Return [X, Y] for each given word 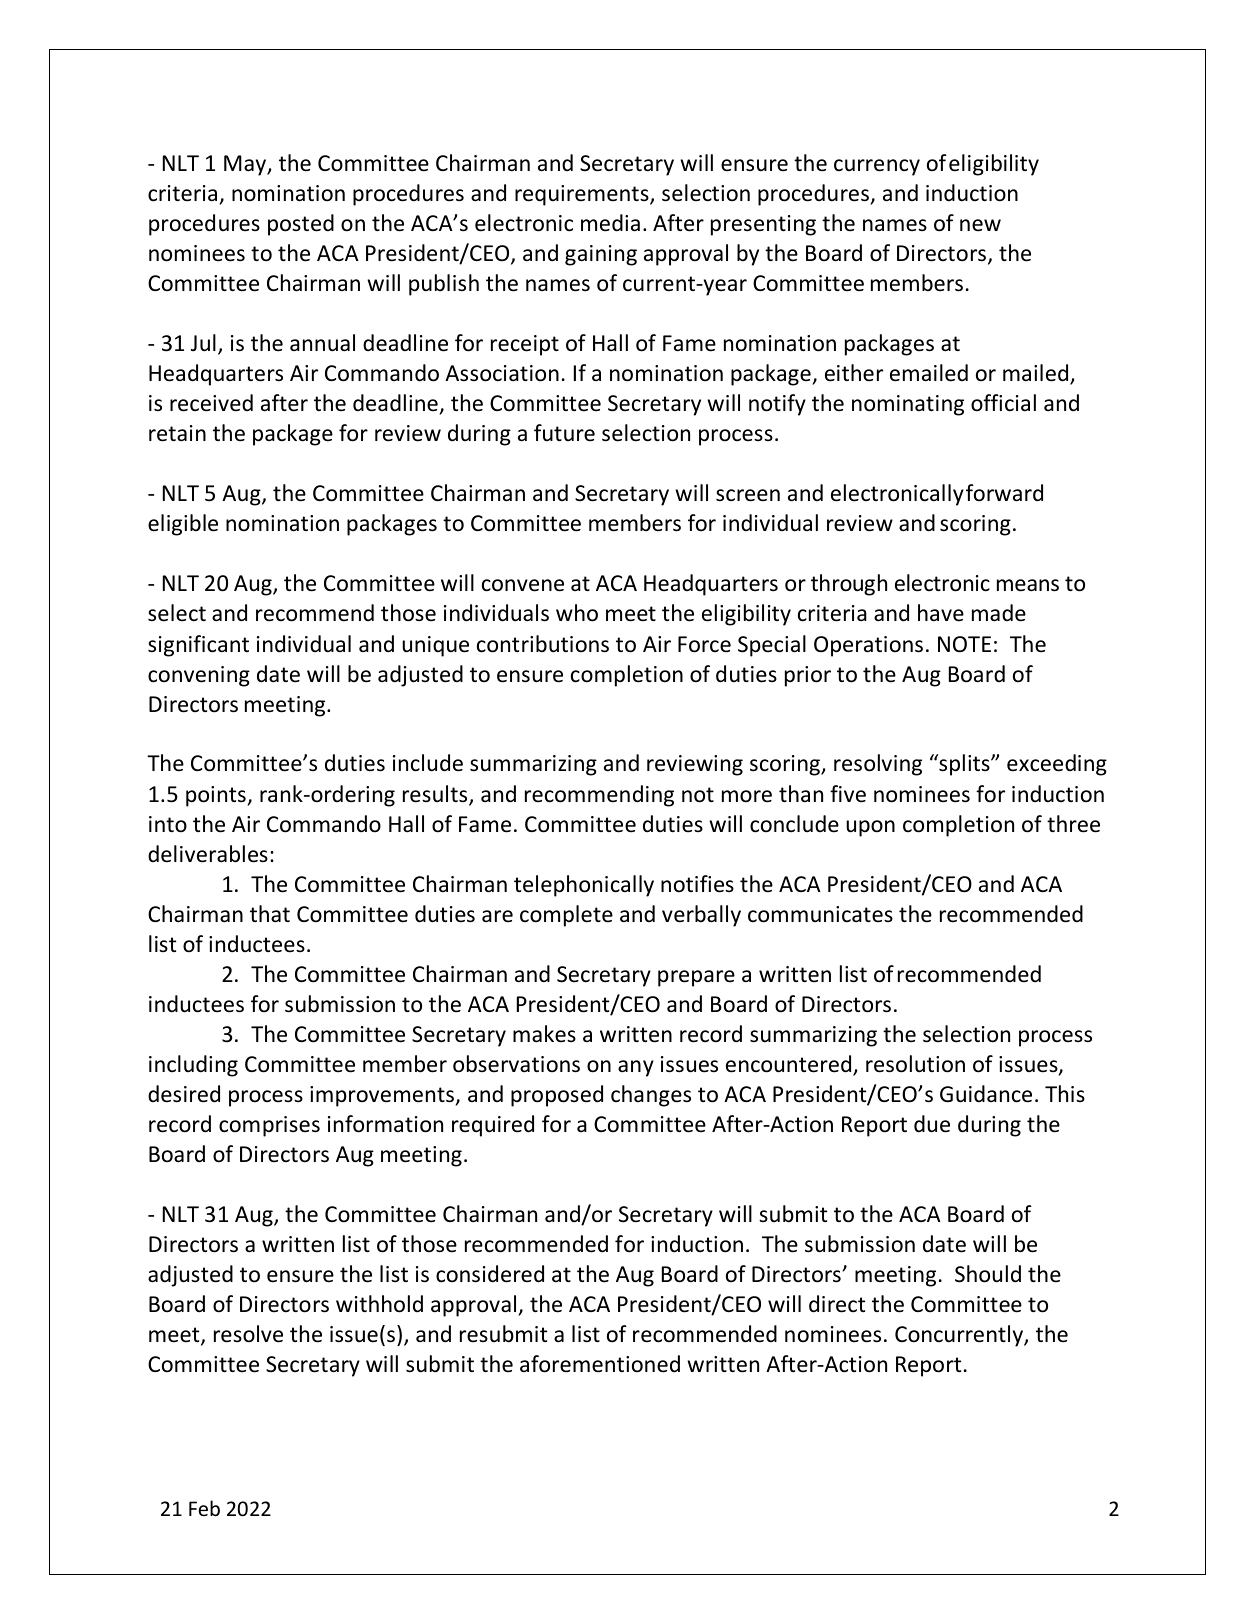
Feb [204, 1508]
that [270, 914]
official [1003, 403]
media [610, 223]
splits [964, 765]
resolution [915, 1064]
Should [988, 1274]
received [211, 403]
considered [490, 1274]
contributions [543, 644]
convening [199, 676]
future [564, 433]
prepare [696, 978]
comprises [269, 1126]
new [980, 225]
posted [301, 225]
